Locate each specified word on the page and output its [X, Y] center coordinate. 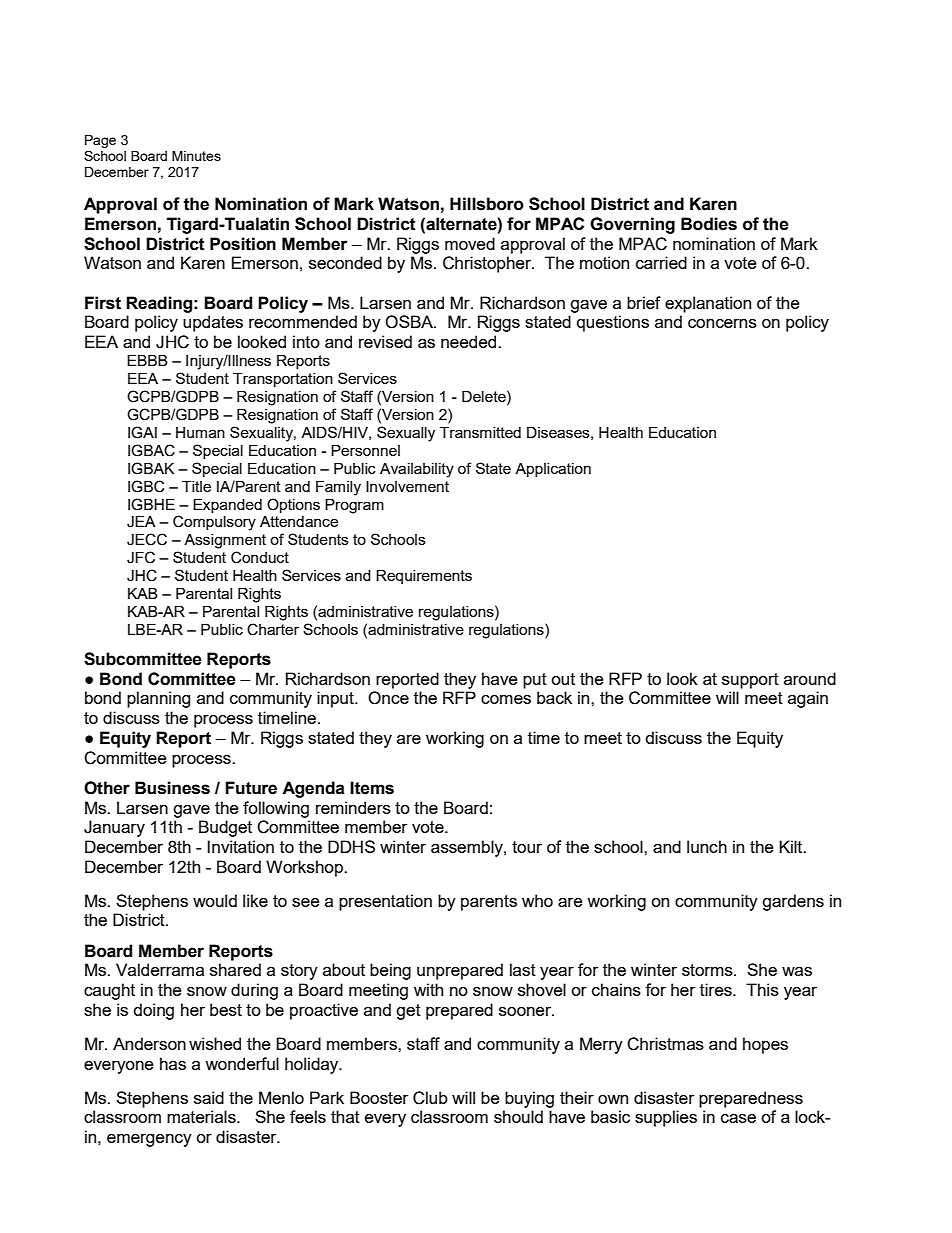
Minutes [196, 156]
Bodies [709, 224]
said [209, 1097]
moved [470, 243]
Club [430, 1098]
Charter [273, 629]
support [750, 681]
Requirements [424, 577]
